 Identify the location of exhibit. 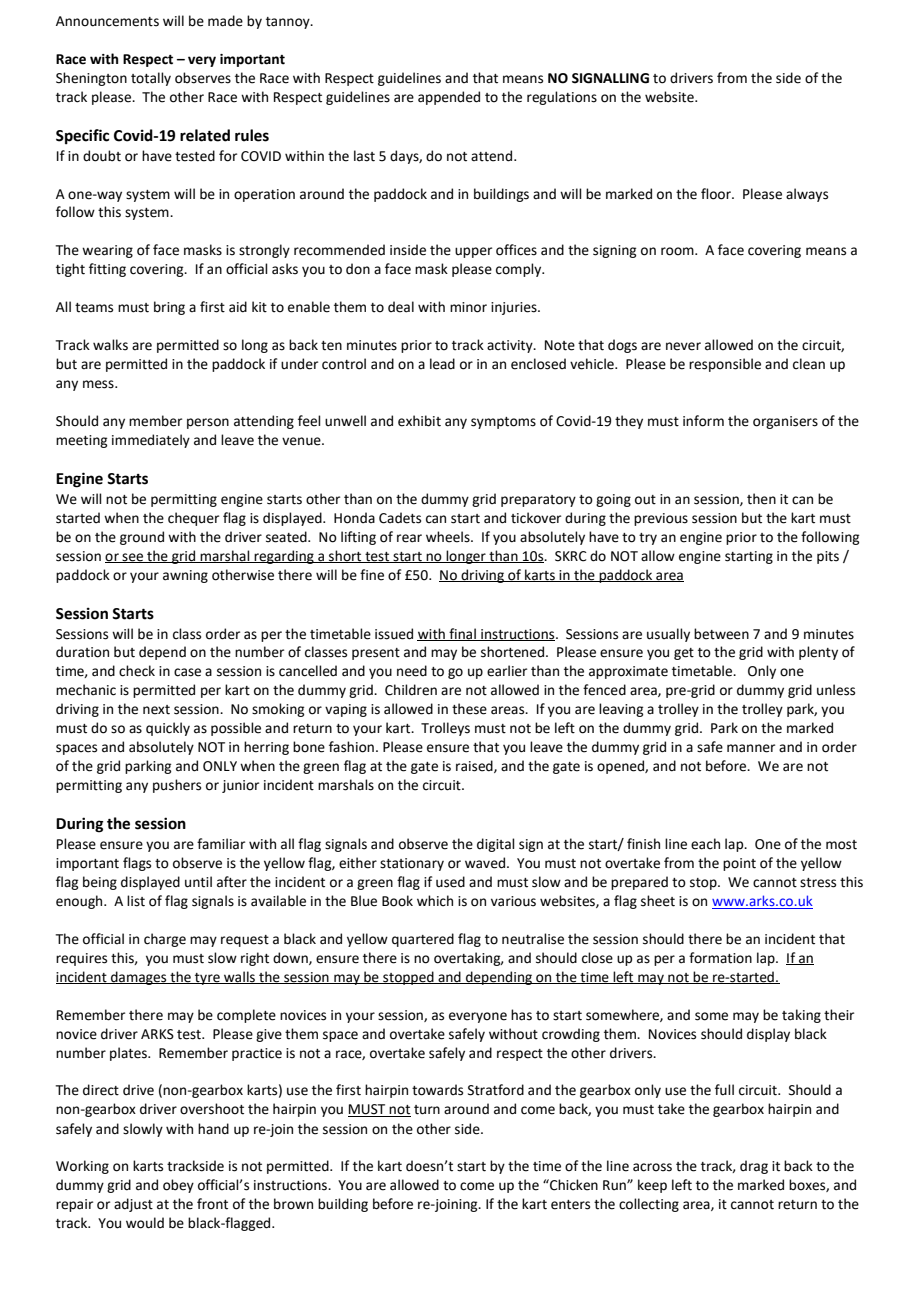
(419, 421).
